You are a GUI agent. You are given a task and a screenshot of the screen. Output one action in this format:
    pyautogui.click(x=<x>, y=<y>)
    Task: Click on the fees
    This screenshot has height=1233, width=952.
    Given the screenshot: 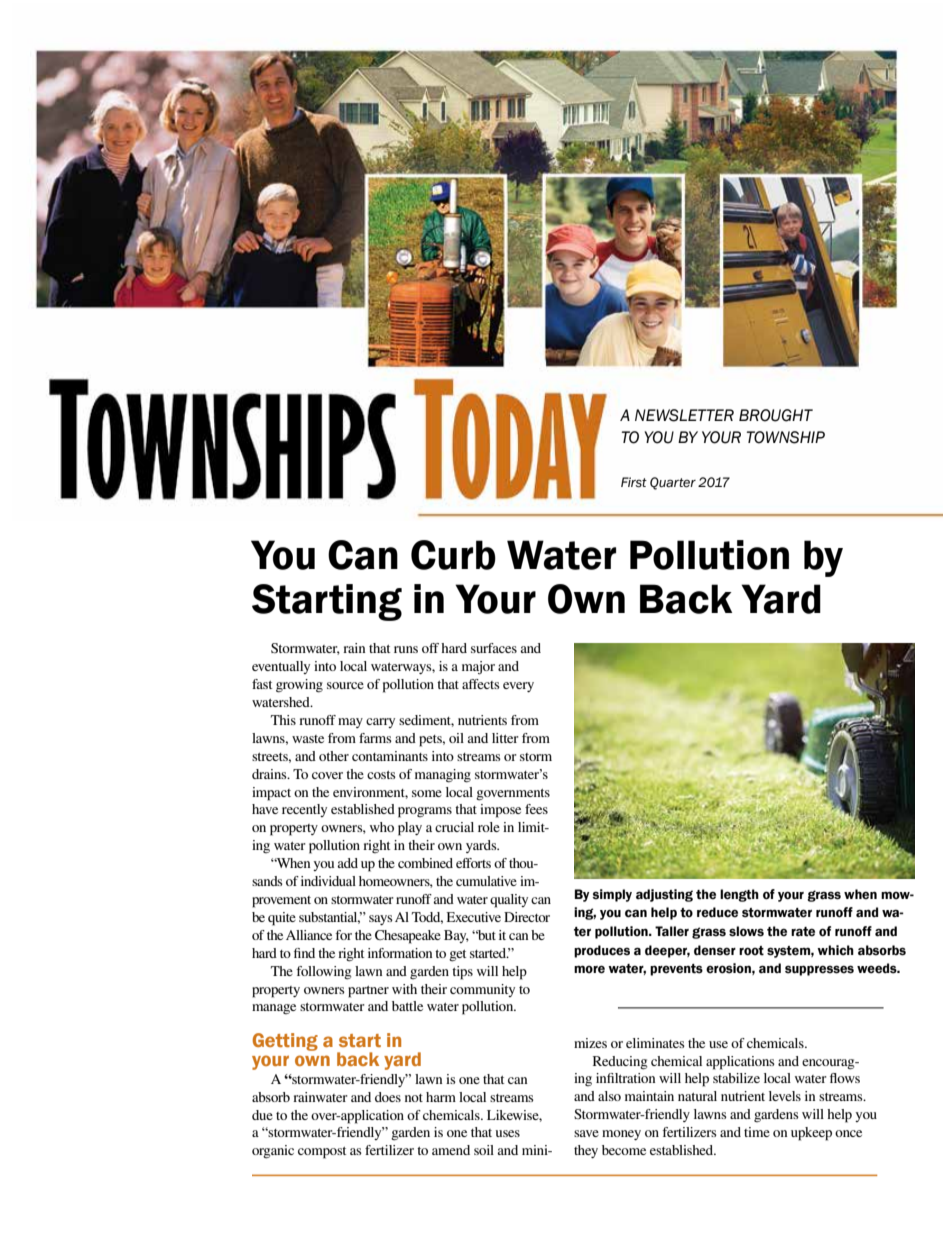 What is the action you would take?
    pyautogui.click(x=536, y=809)
